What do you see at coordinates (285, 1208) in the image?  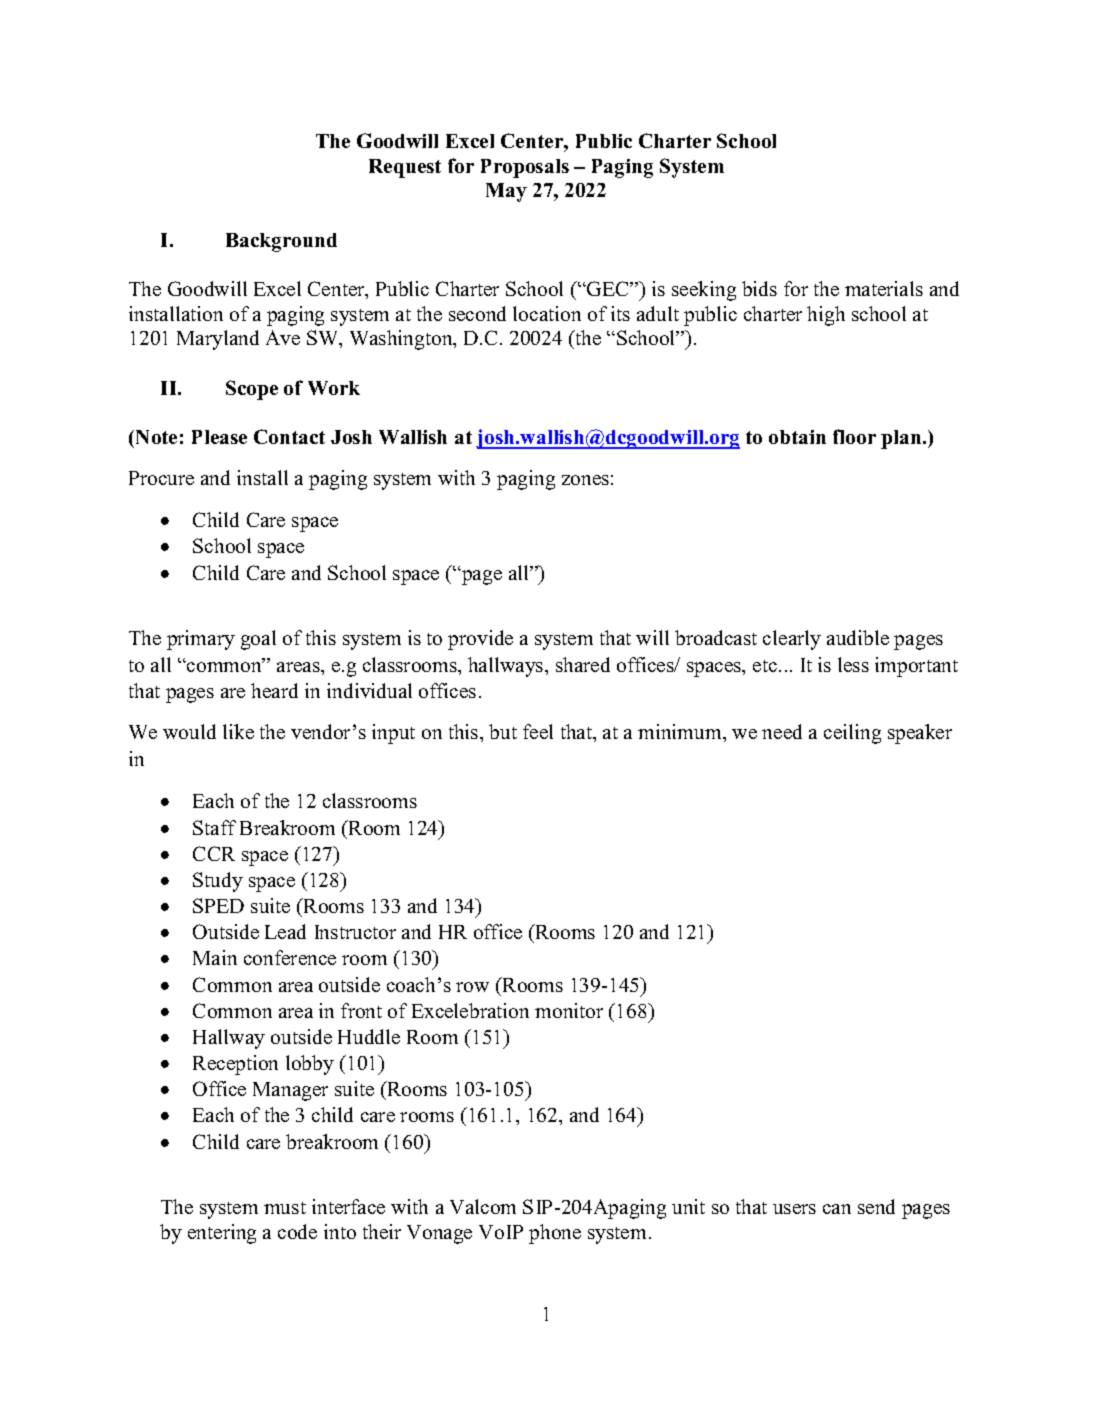 I see `must` at bounding box center [285, 1208].
